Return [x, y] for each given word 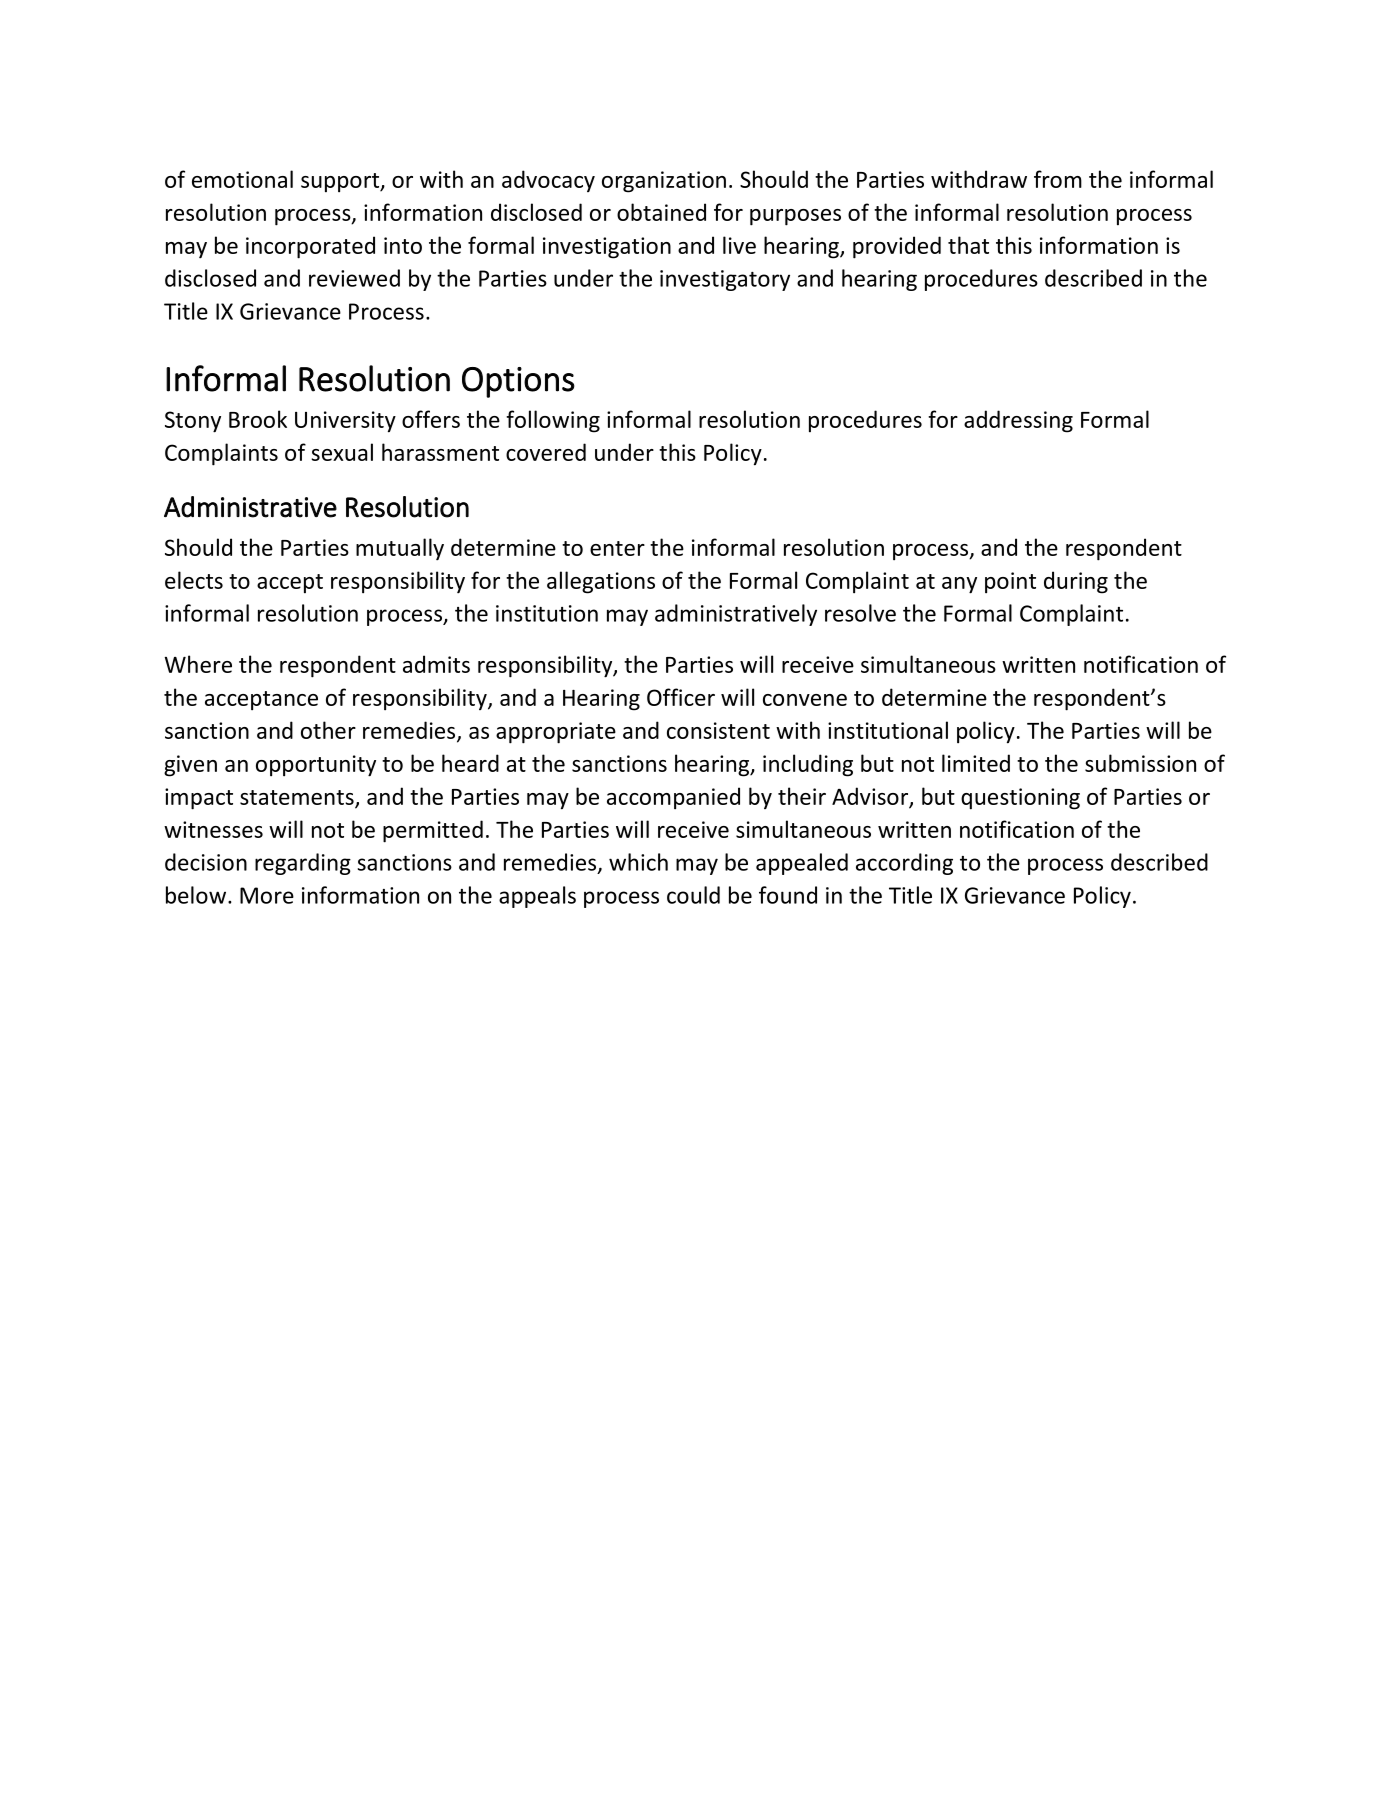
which [638, 862]
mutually [400, 549]
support [341, 182]
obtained [661, 212]
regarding [303, 864]
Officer [681, 697]
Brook [258, 419]
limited [976, 763]
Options [518, 382]
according [904, 864]
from [1058, 179]
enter [617, 548]
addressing [1018, 421]
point [1010, 582]
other [328, 730]
